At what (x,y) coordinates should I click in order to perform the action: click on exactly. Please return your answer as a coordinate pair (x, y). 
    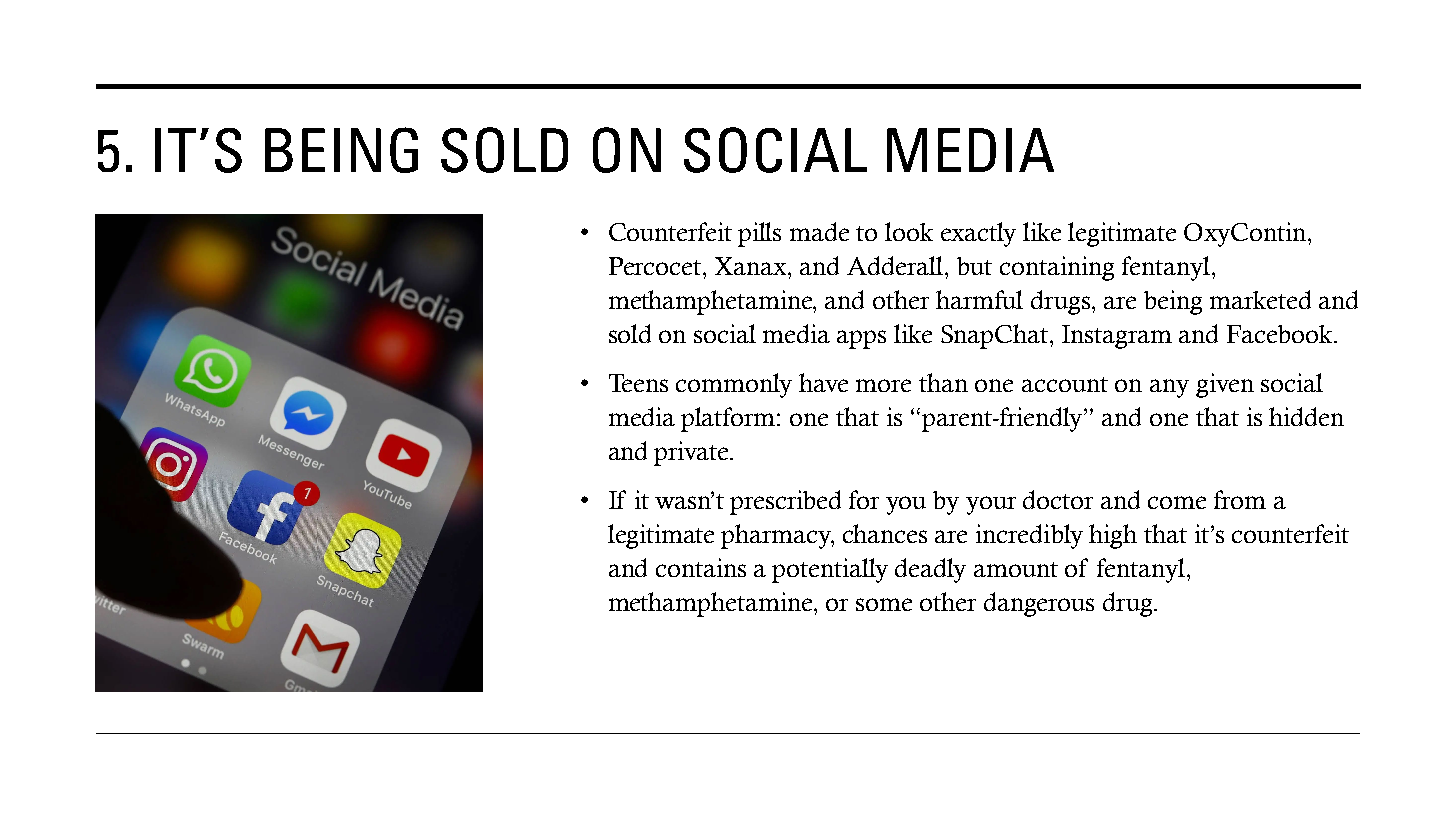
    Looking at the image, I should click on (978, 234).
